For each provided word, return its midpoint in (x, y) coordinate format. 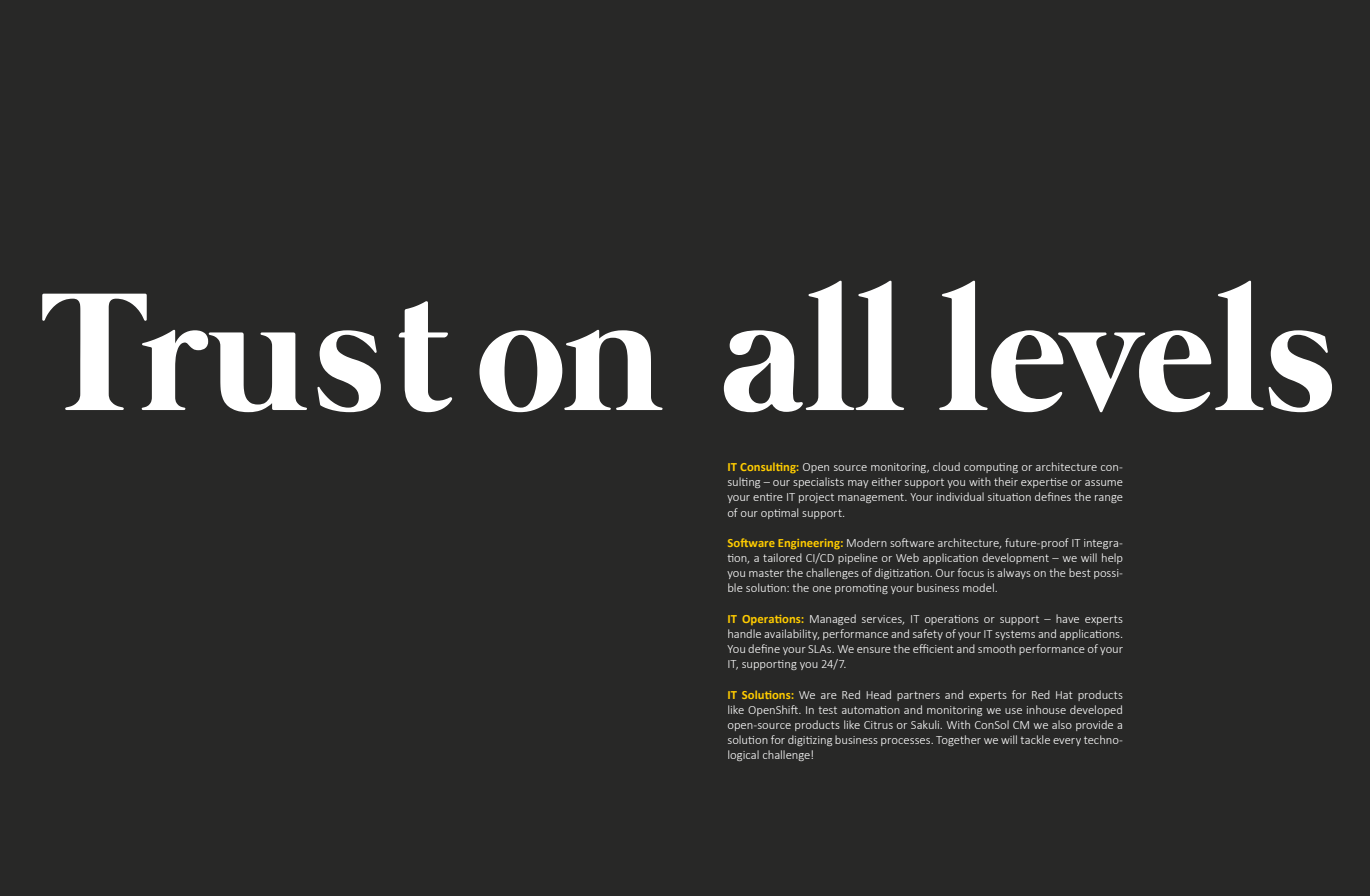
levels (1135, 346)
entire (768, 497)
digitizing (810, 740)
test (827, 710)
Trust (247, 352)
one (822, 589)
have (1067, 618)
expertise (1044, 483)
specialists (818, 482)
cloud (946, 466)
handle (744, 633)
